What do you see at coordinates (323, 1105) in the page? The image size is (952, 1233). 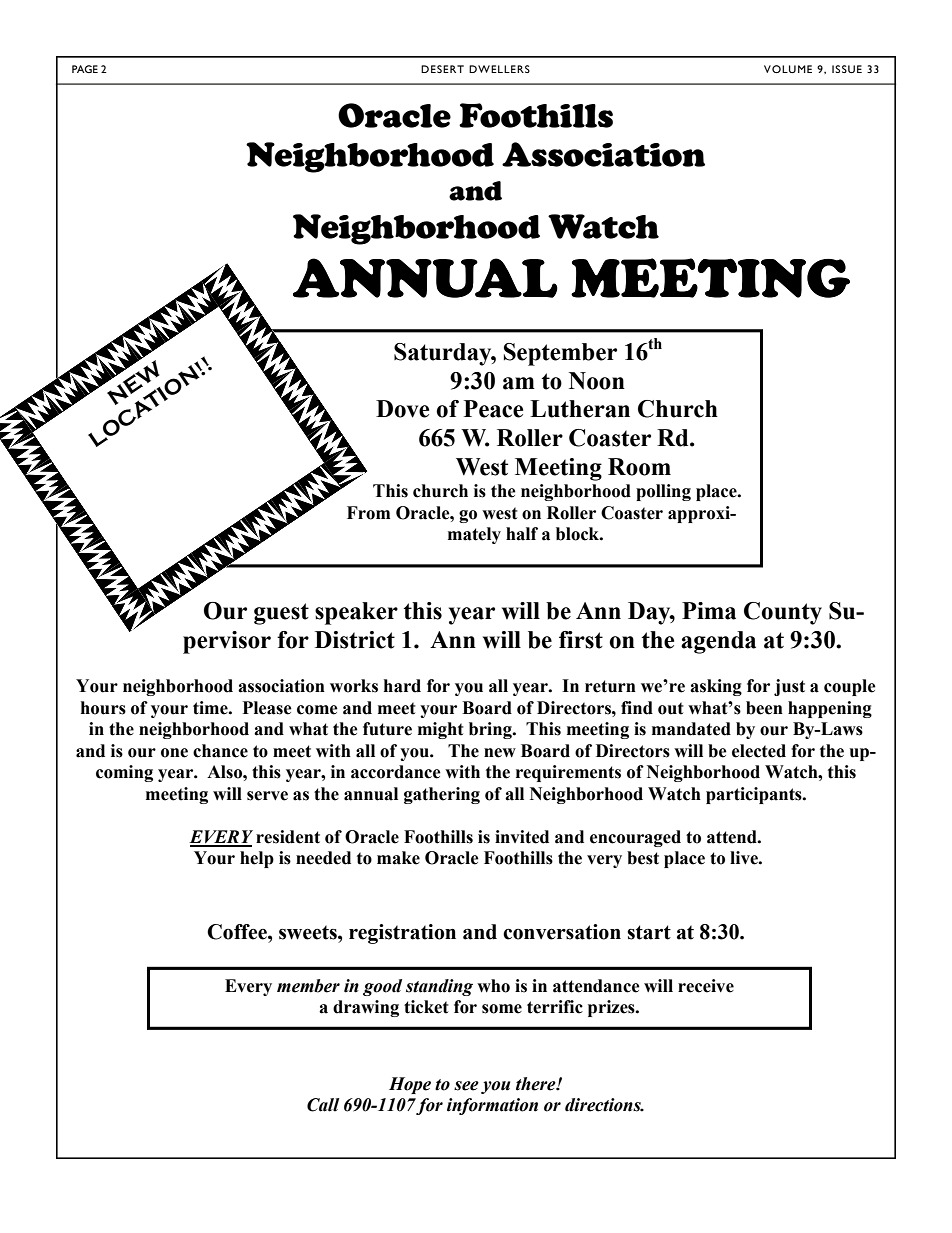 I see `Call` at bounding box center [323, 1105].
